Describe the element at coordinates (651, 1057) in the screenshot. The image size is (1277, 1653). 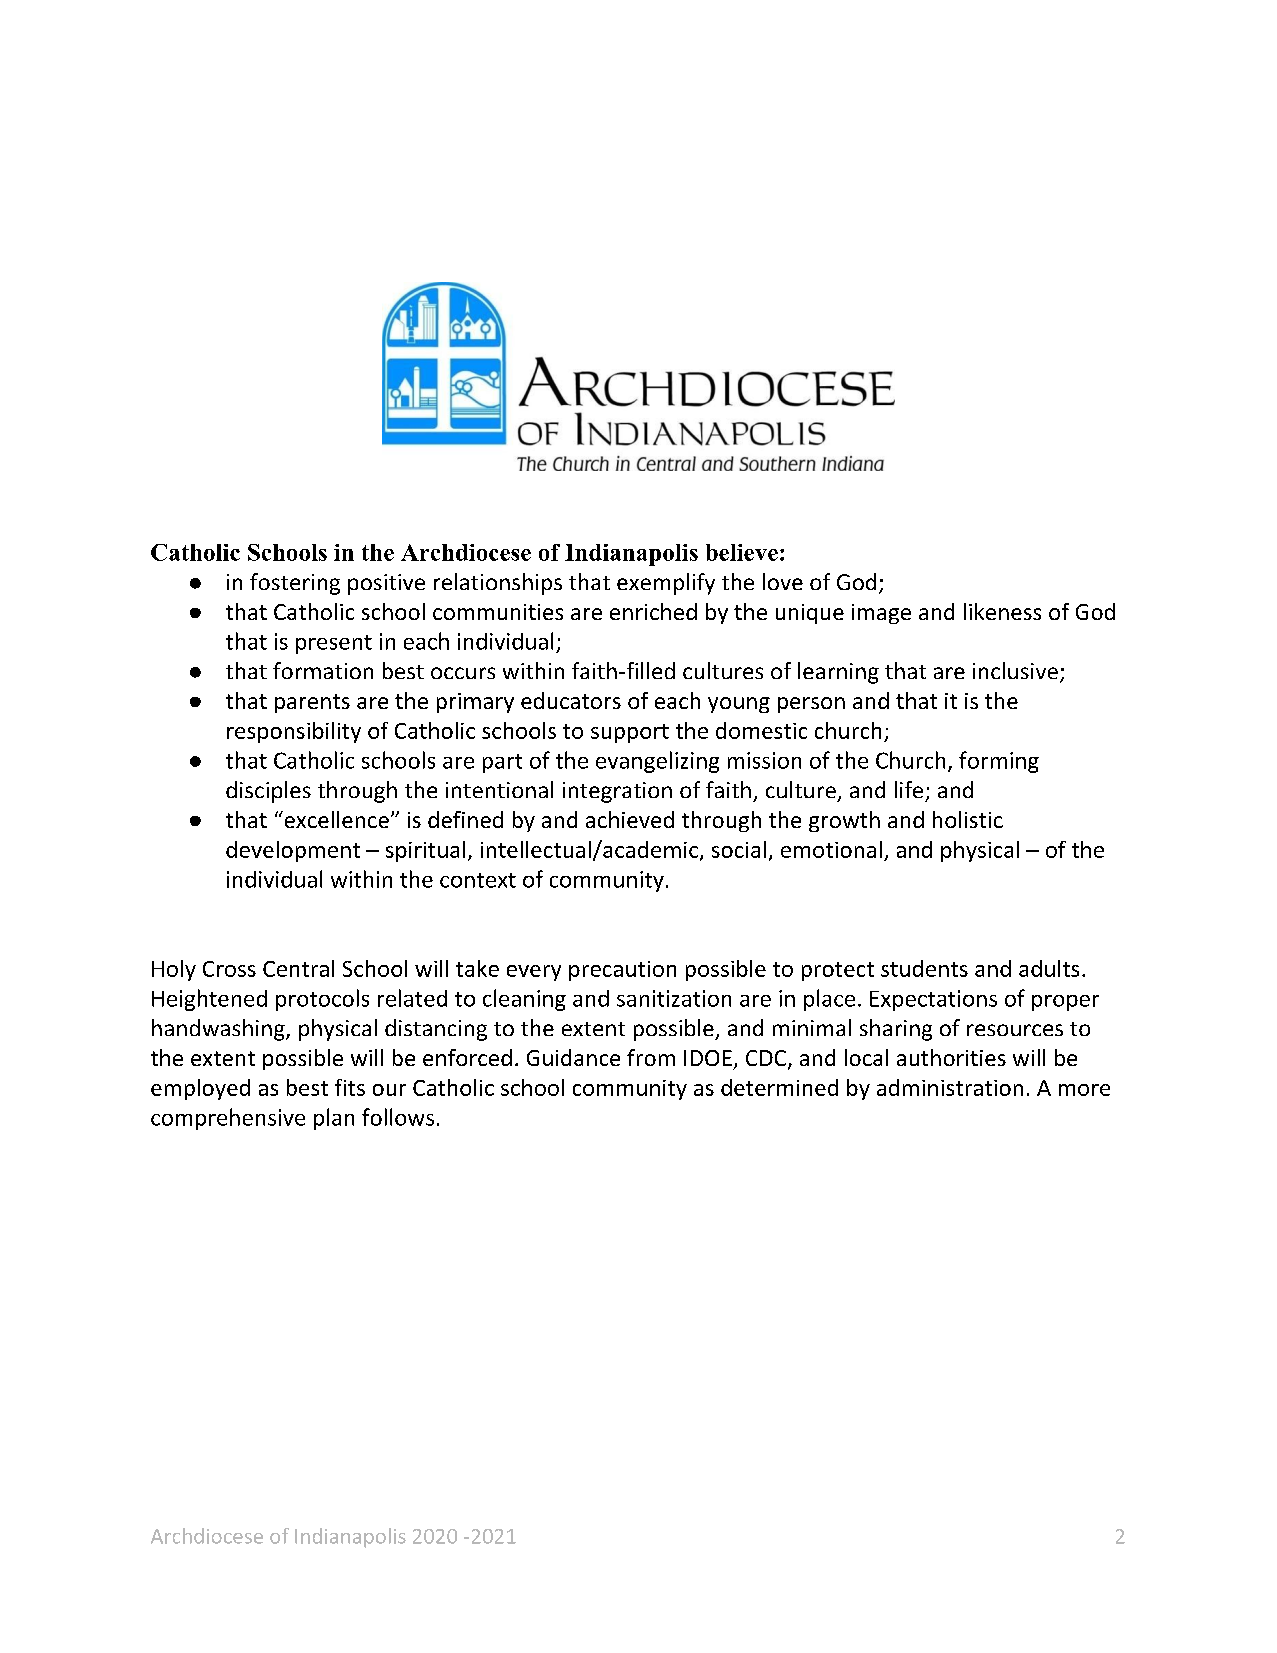
I see `from` at that location.
